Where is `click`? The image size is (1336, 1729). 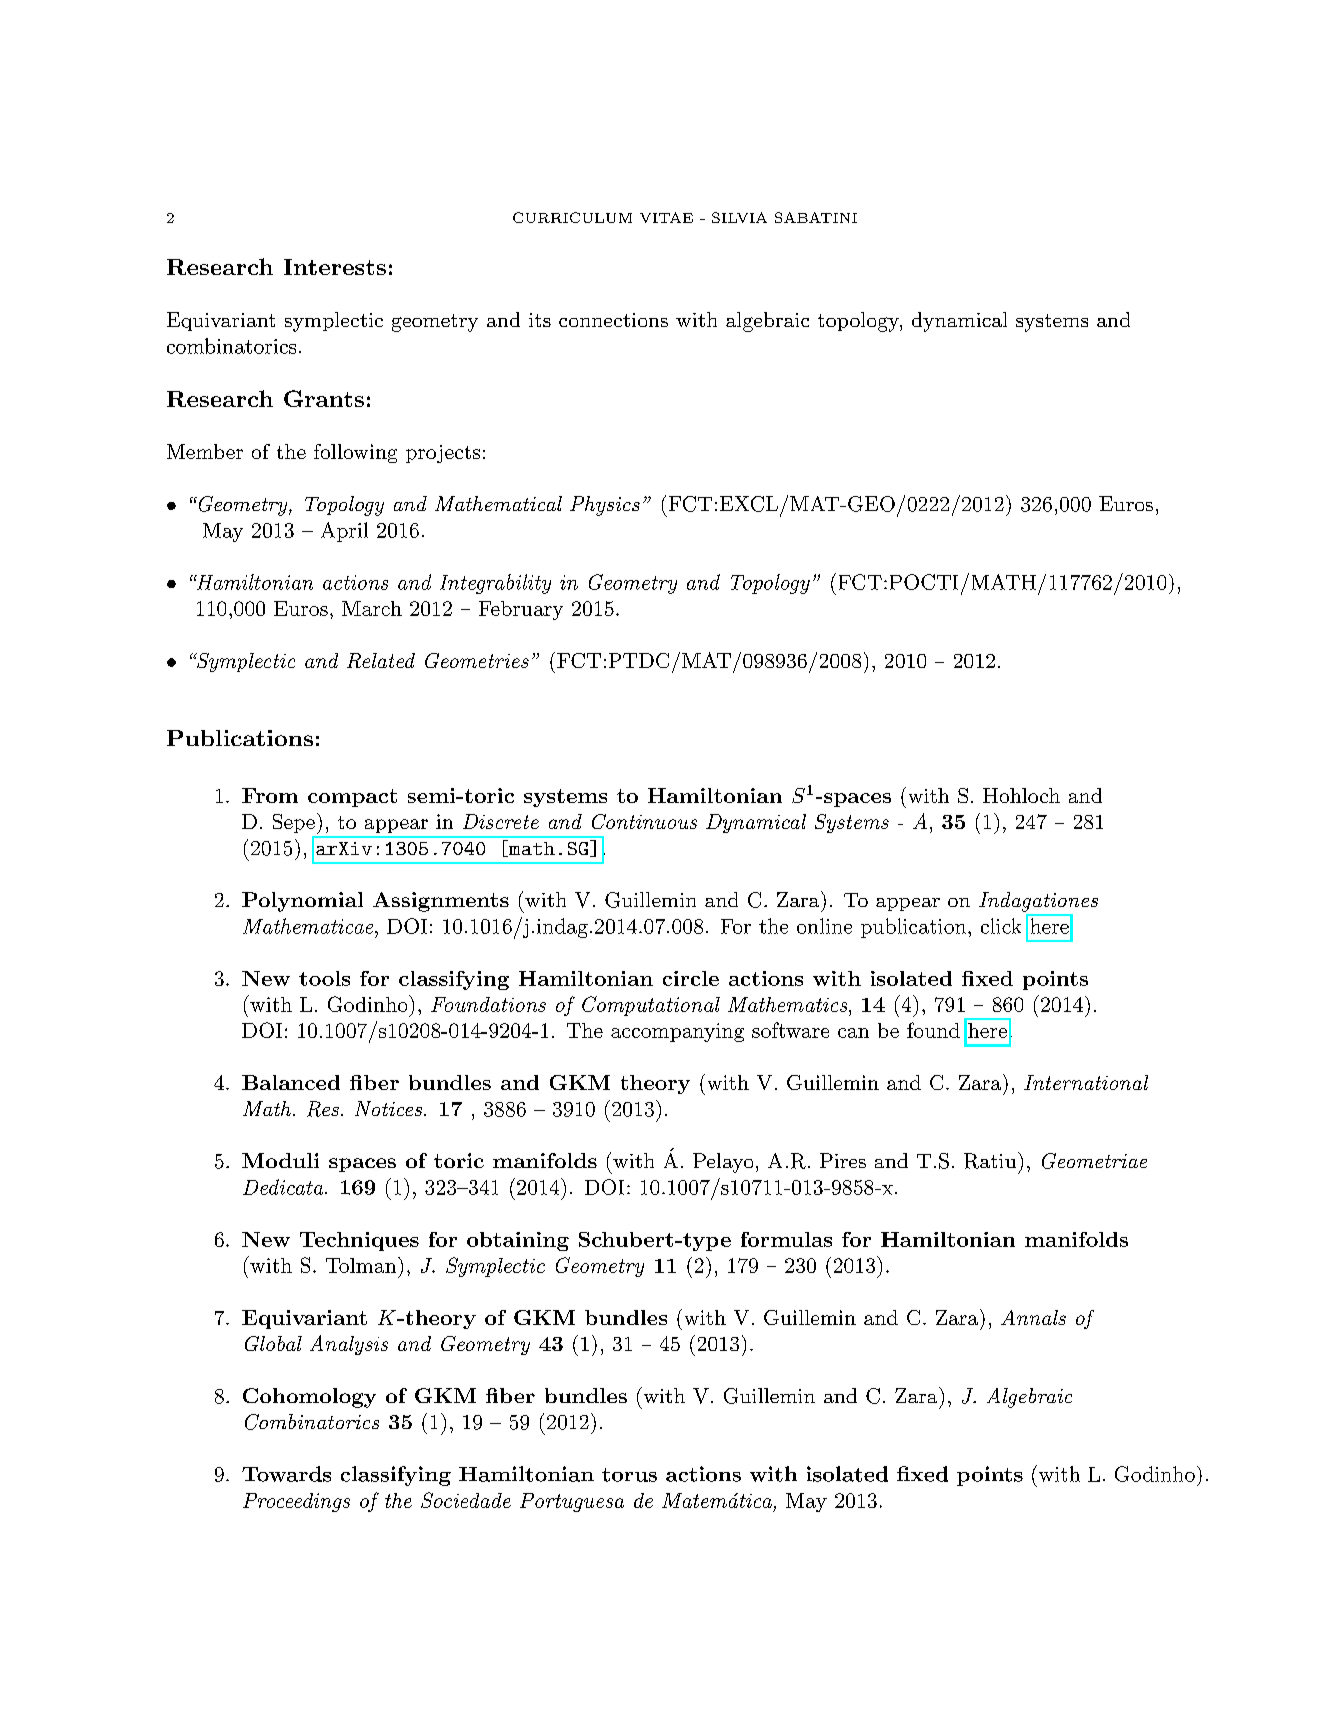 click is located at coordinates (1001, 926).
